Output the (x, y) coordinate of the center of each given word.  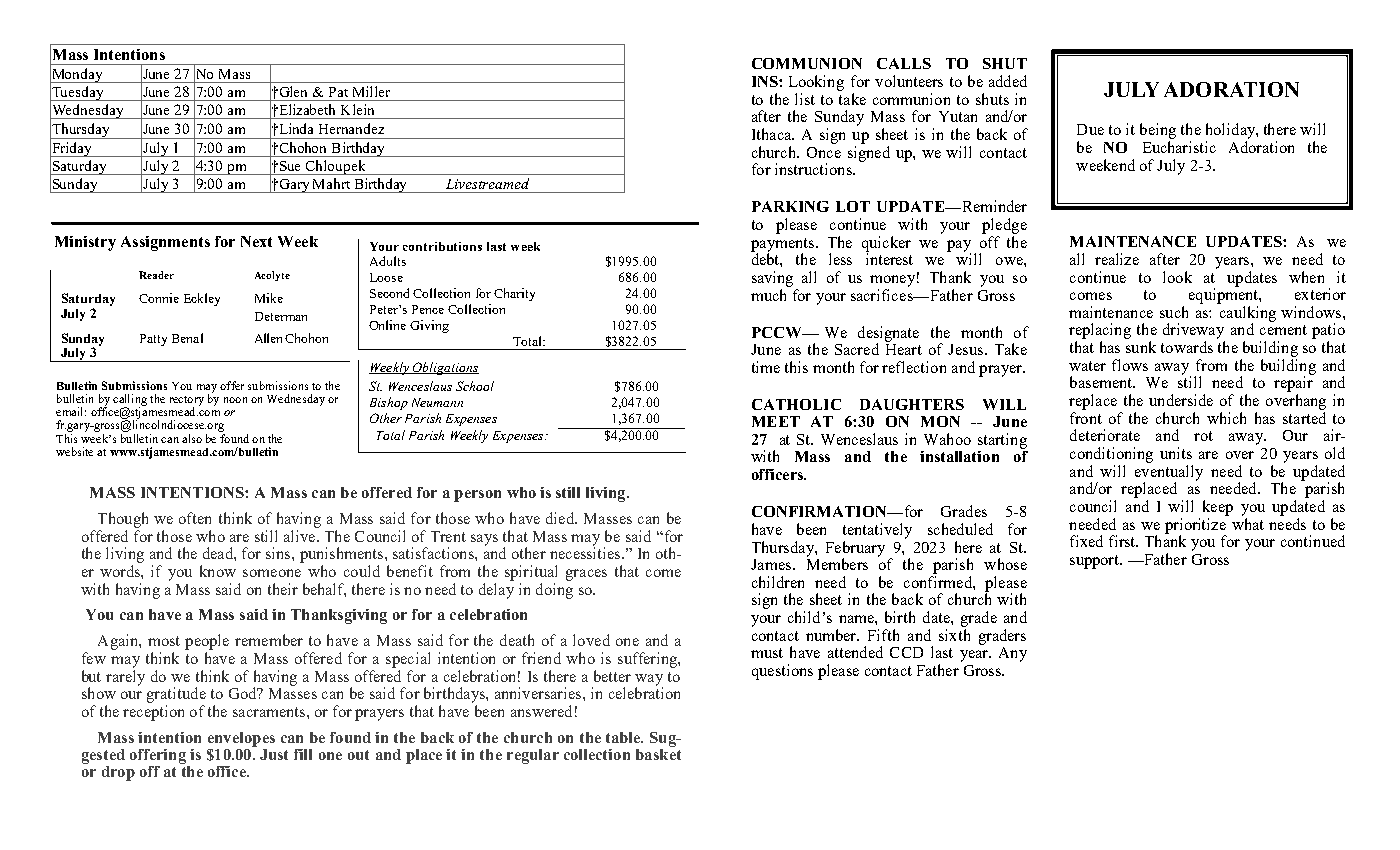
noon (235, 400)
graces (586, 575)
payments (782, 246)
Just (274, 754)
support (1096, 562)
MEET (776, 421)
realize (1117, 259)
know (218, 571)
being (1158, 131)
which (1226, 418)
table (624, 737)
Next (256, 241)
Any (1013, 654)
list (805, 99)
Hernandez (351, 128)
